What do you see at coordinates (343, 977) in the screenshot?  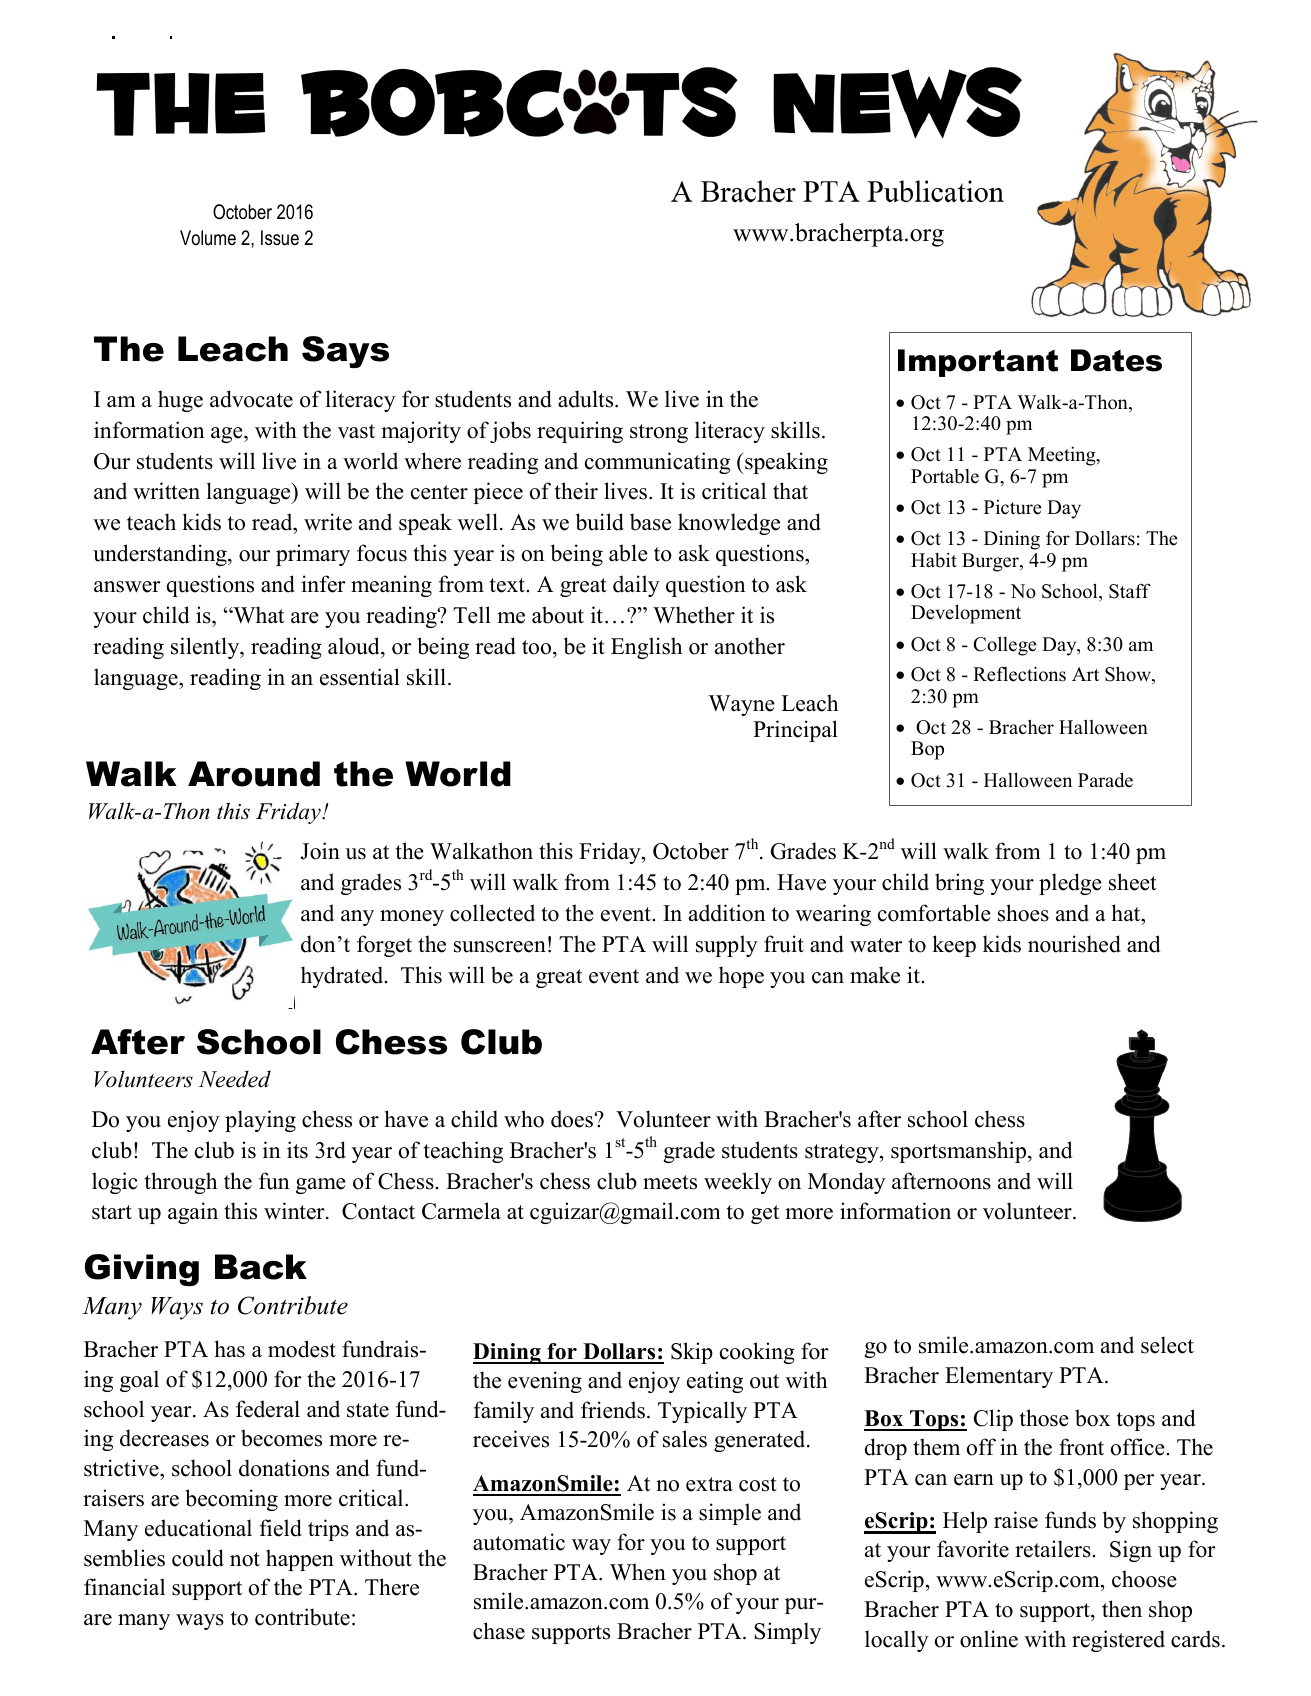 I see `hydrated` at bounding box center [343, 977].
